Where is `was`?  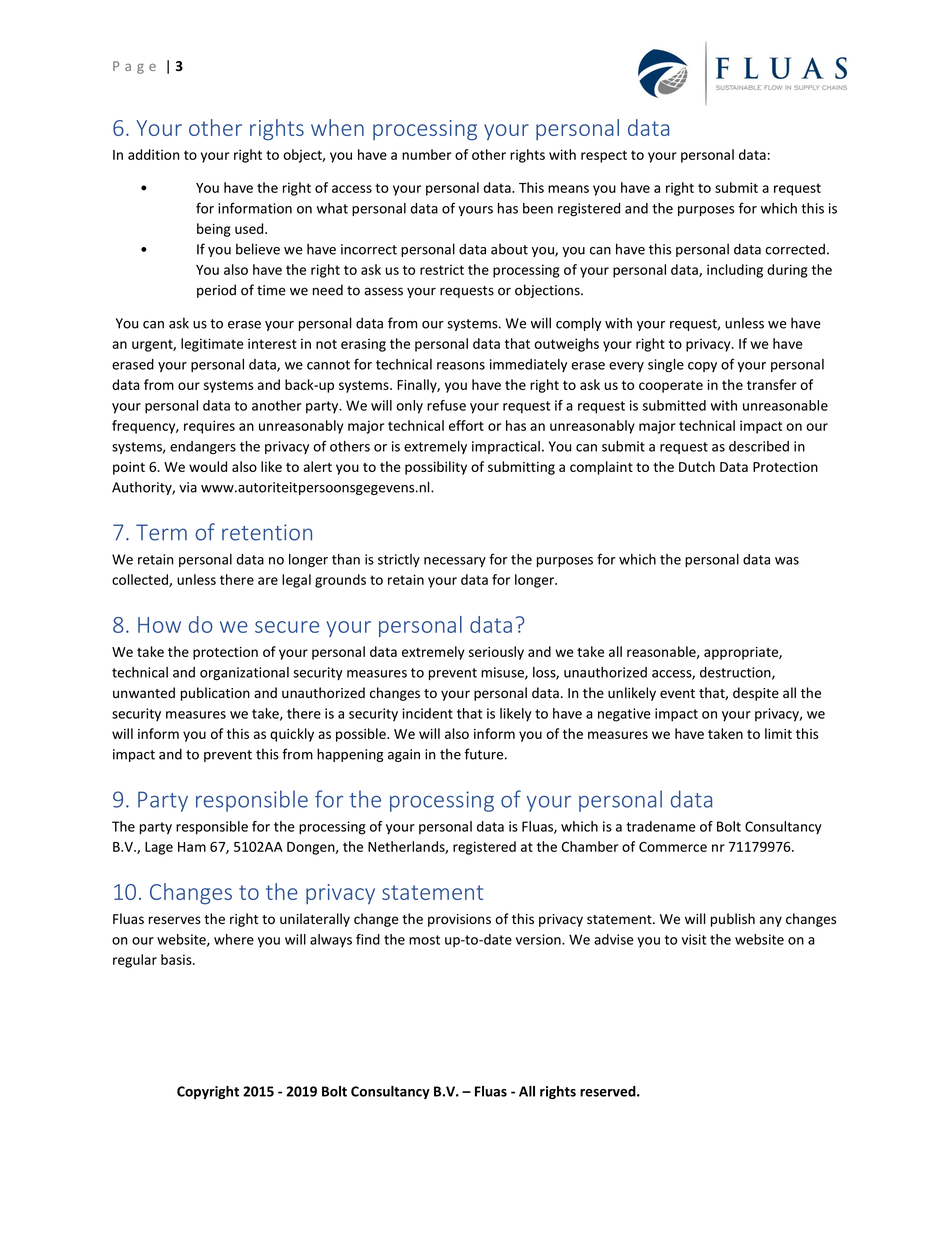
was is located at coordinates (787, 561).
